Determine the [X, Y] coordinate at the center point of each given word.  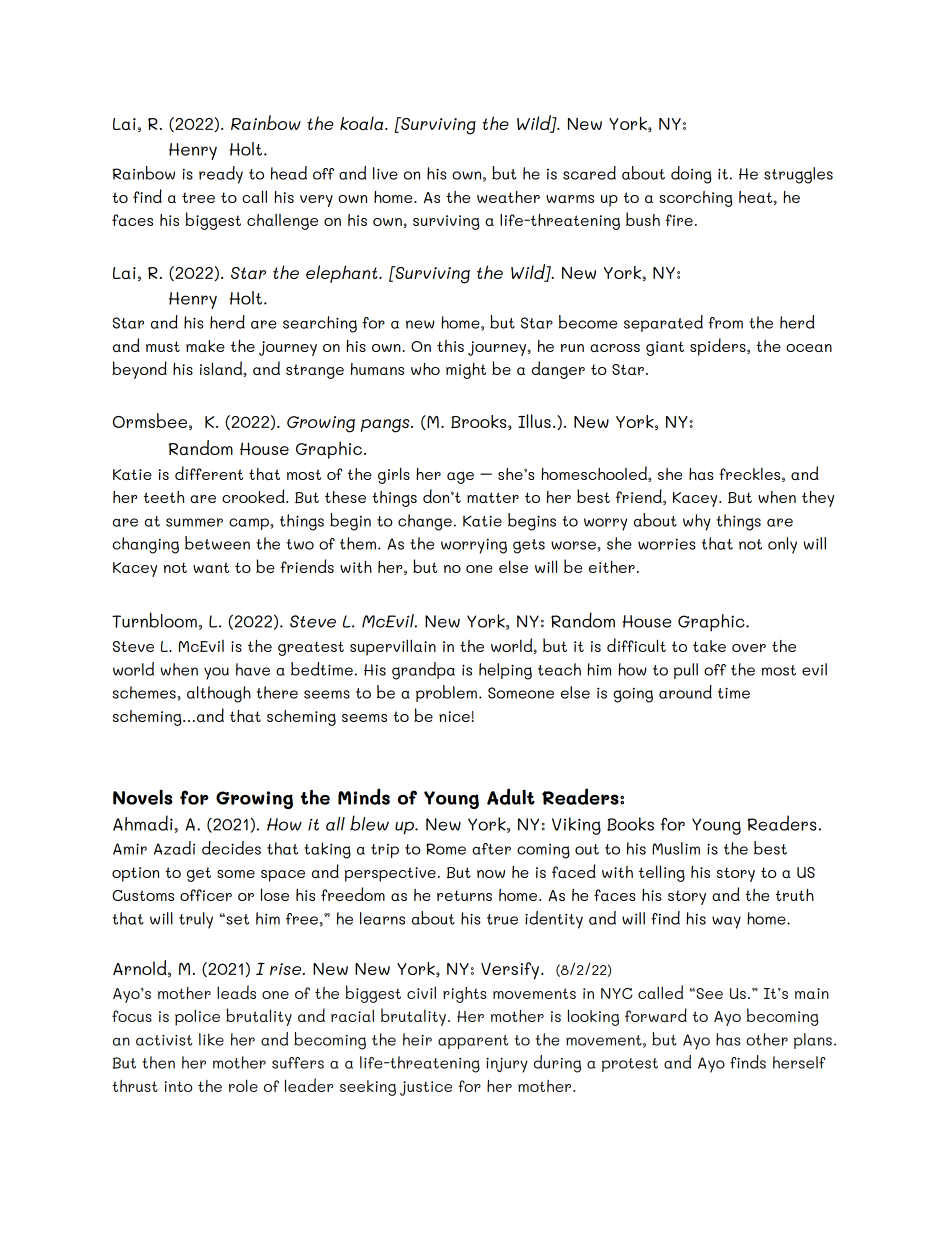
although [219, 694]
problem [446, 693]
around [685, 692]
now [491, 874]
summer [194, 522]
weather [508, 197]
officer [206, 895]
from [725, 323]
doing [691, 175]
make [205, 346]
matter [493, 497]
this [450, 346]
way [726, 922]
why [697, 522]
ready [221, 175]
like [211, 1039]
